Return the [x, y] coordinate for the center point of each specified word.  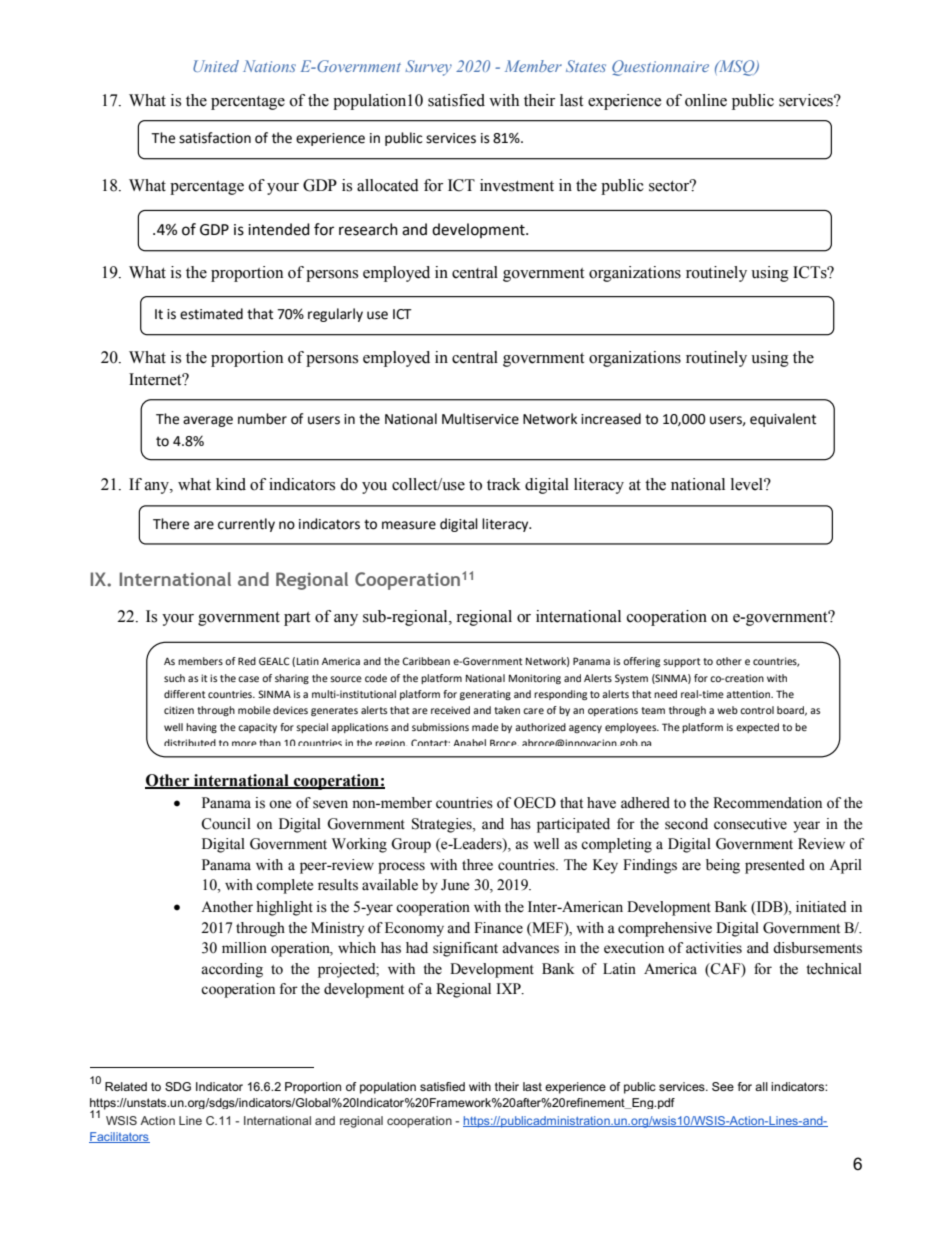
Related [126, 1086]
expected [757, 728]
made [485, 727]
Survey [428, 68]
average [208, 421]
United [216, 66]
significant [465, 949]
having [201, 728]
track [504, 484]
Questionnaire [660, 68]
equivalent [783, 420]
